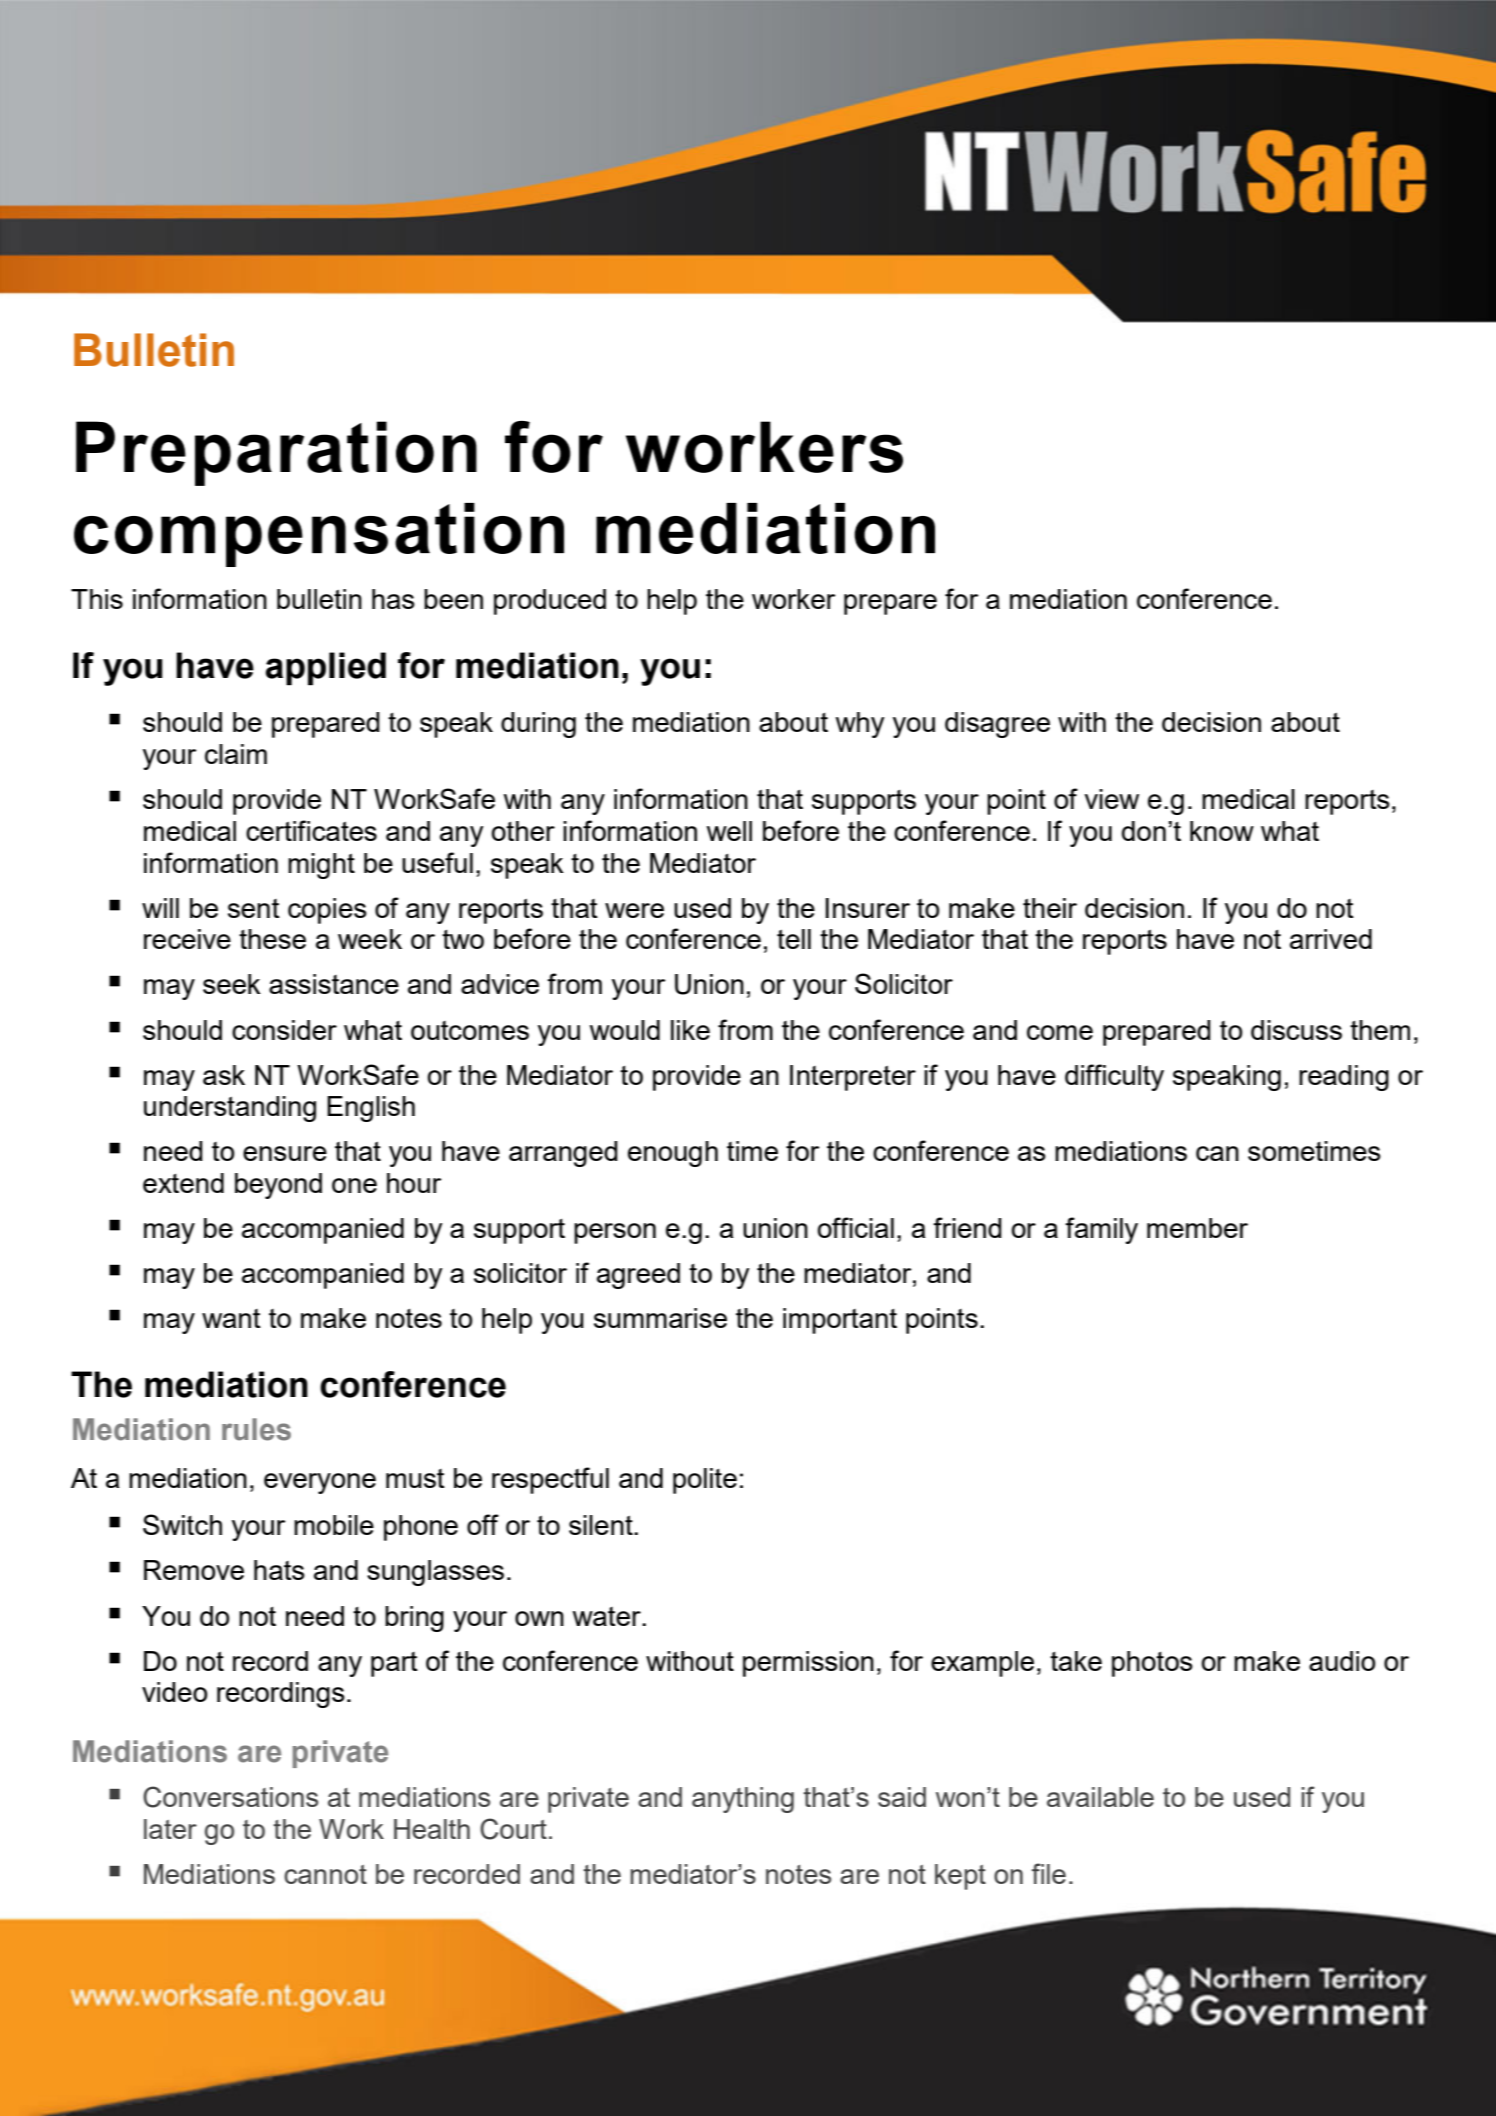 The image size is (1496, 2116). I want to click on produced, so click(550, 602).
